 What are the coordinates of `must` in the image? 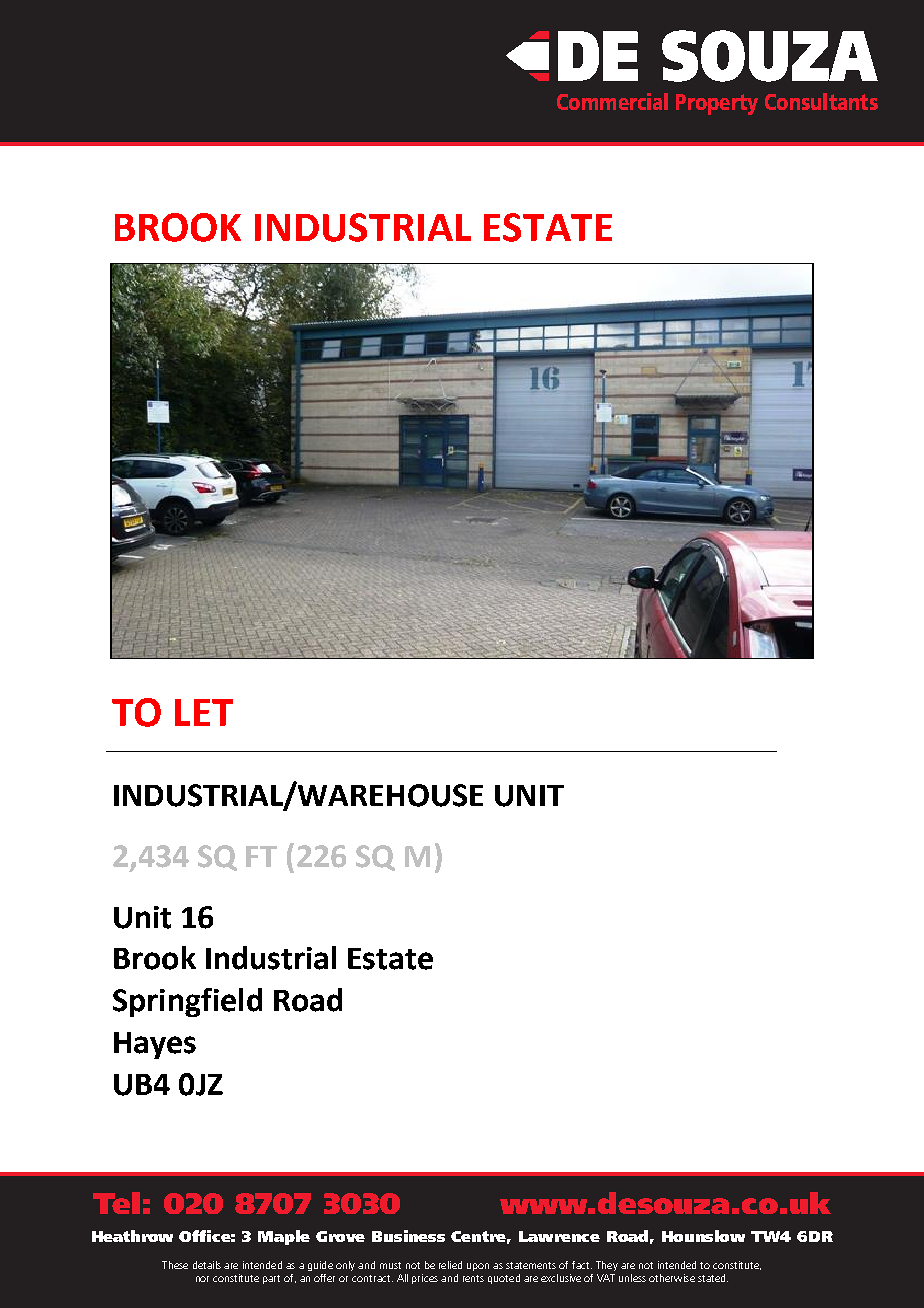 It's located at (390, 1265).
